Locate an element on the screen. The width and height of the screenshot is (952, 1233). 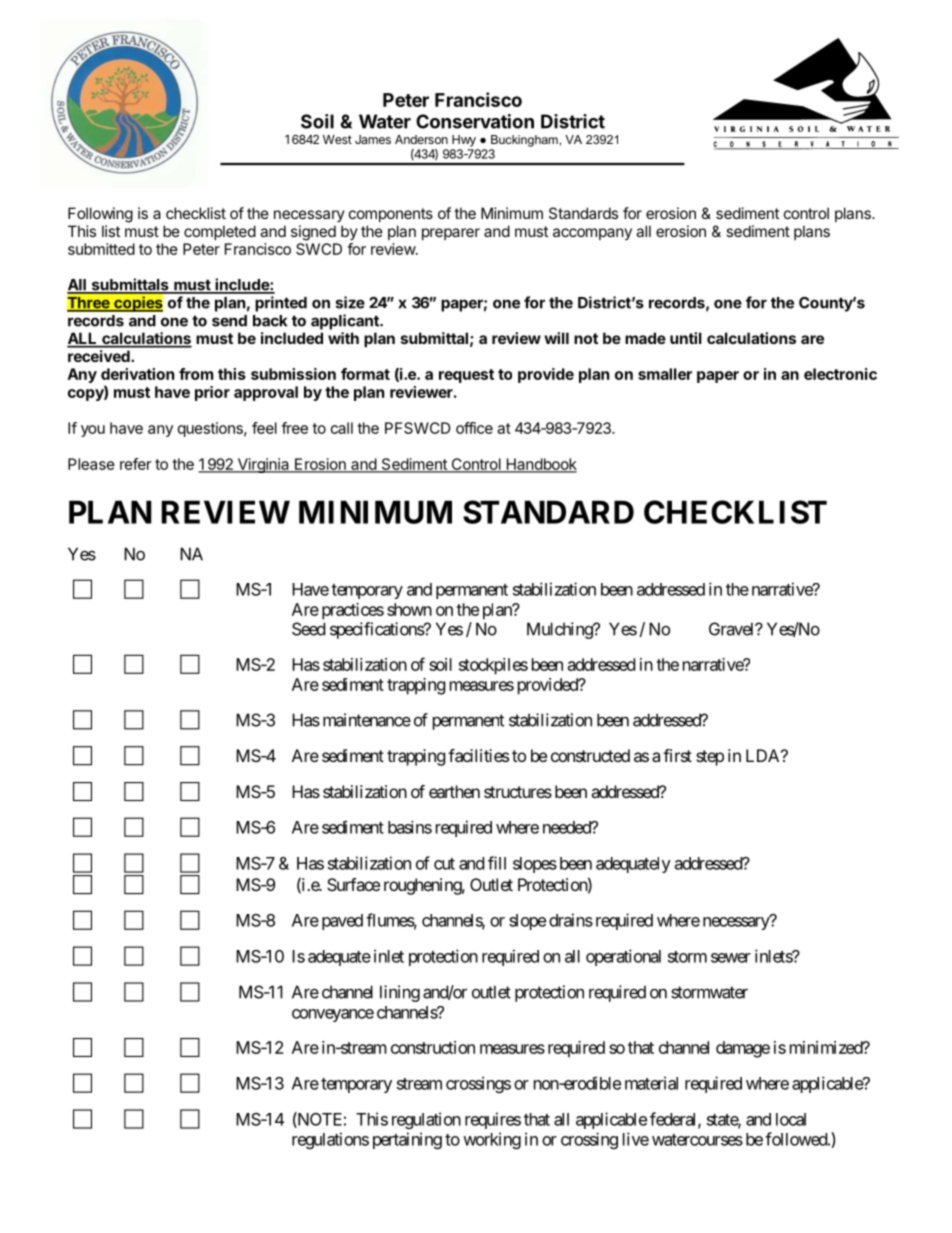
accompany is located at coordinates (592, 234).
